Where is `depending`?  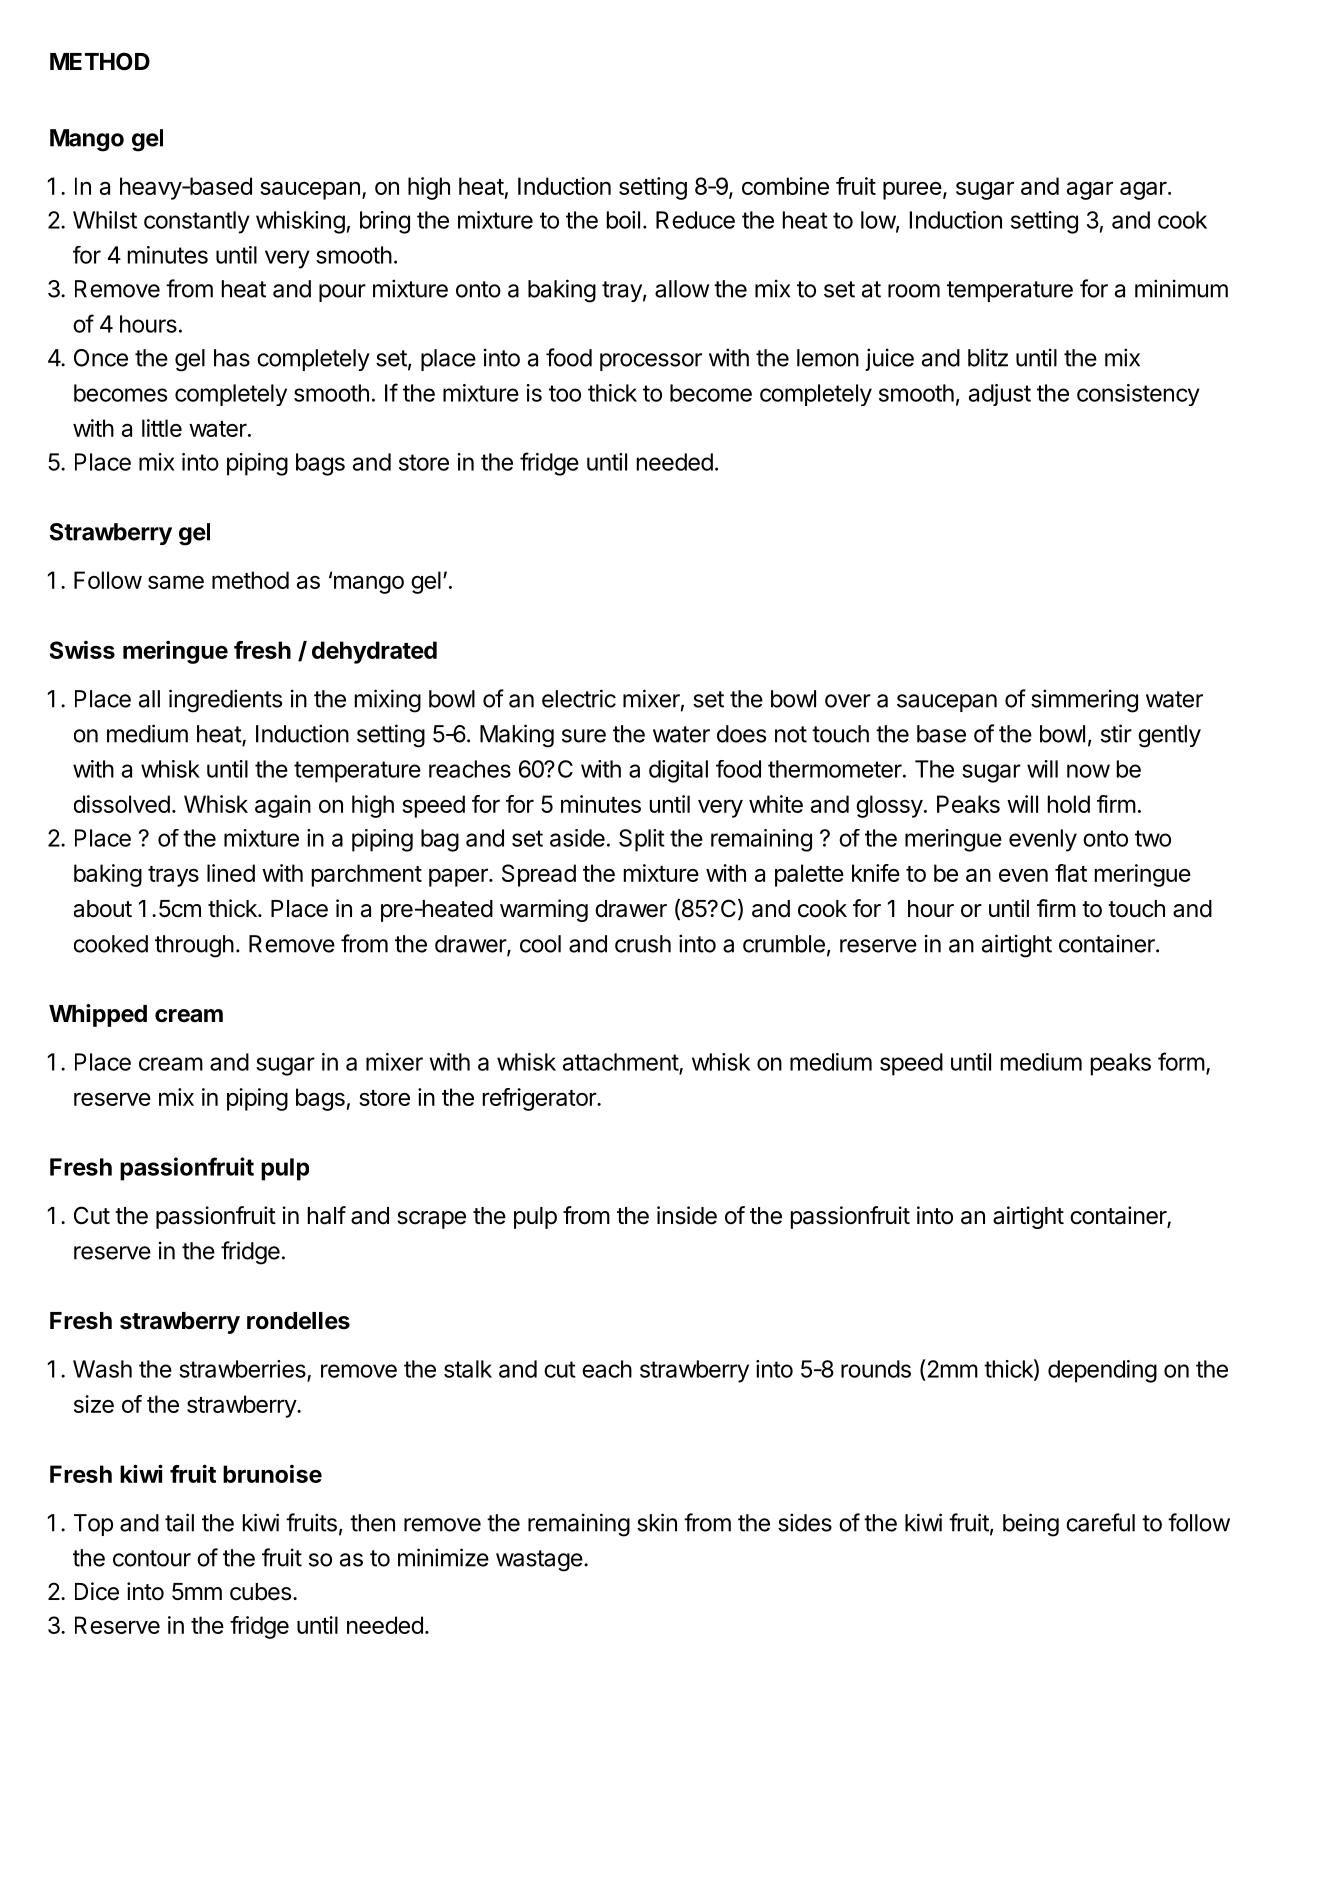
depending is located at coordinates (1102, 1371).
